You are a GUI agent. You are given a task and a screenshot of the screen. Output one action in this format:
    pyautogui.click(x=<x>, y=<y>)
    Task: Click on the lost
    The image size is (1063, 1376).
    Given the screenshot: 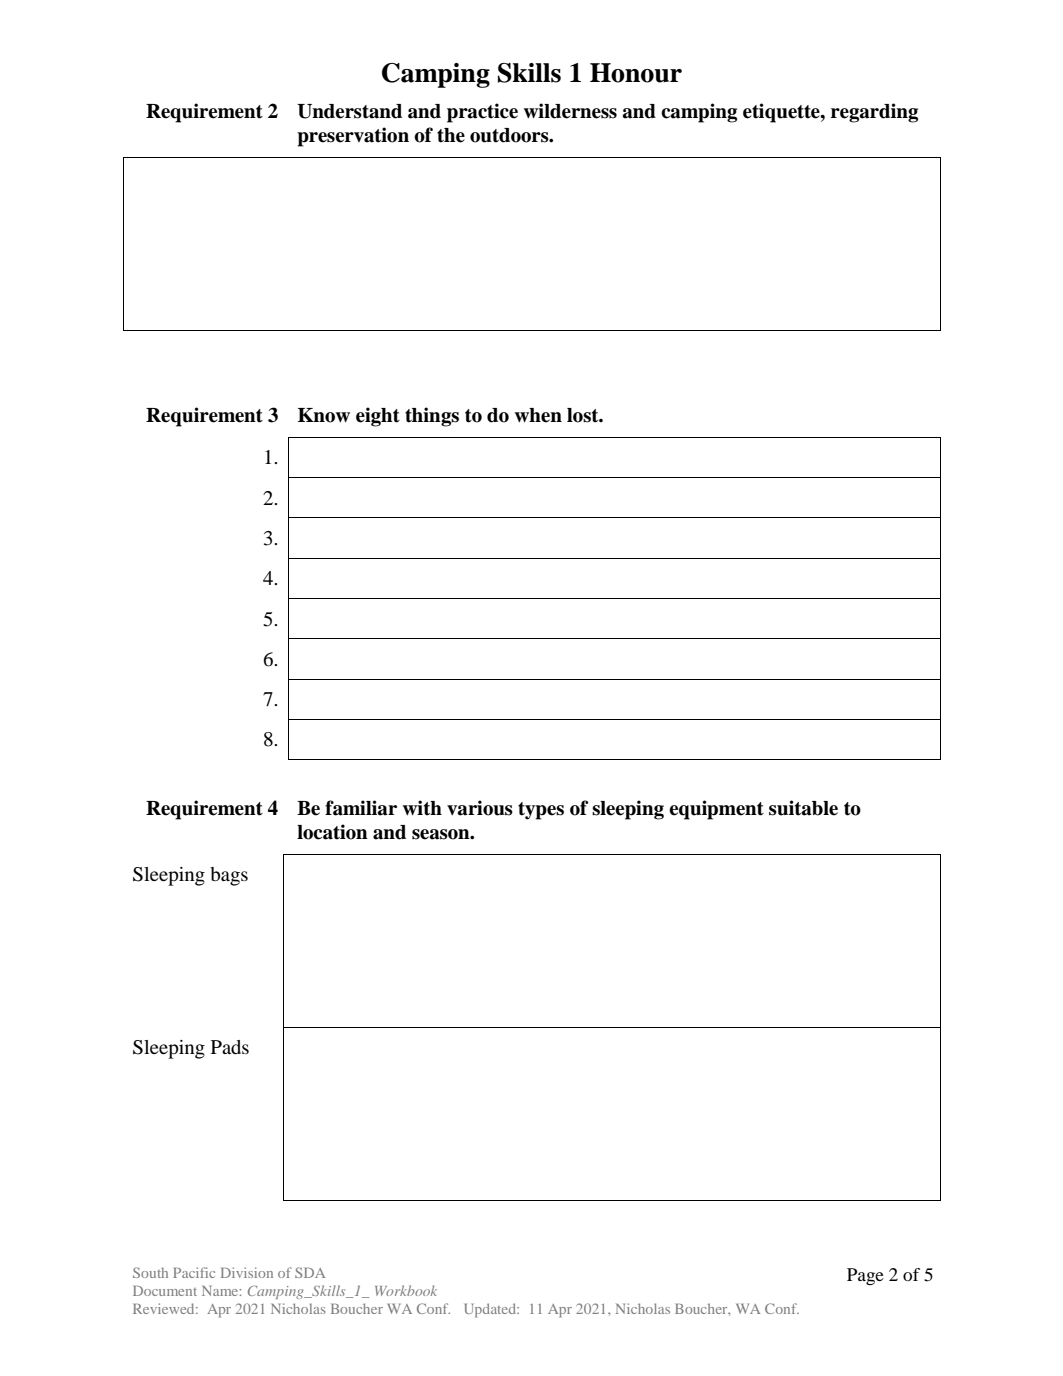 What is the action you would take?
    pyautogui.click(x=584, y=415)
